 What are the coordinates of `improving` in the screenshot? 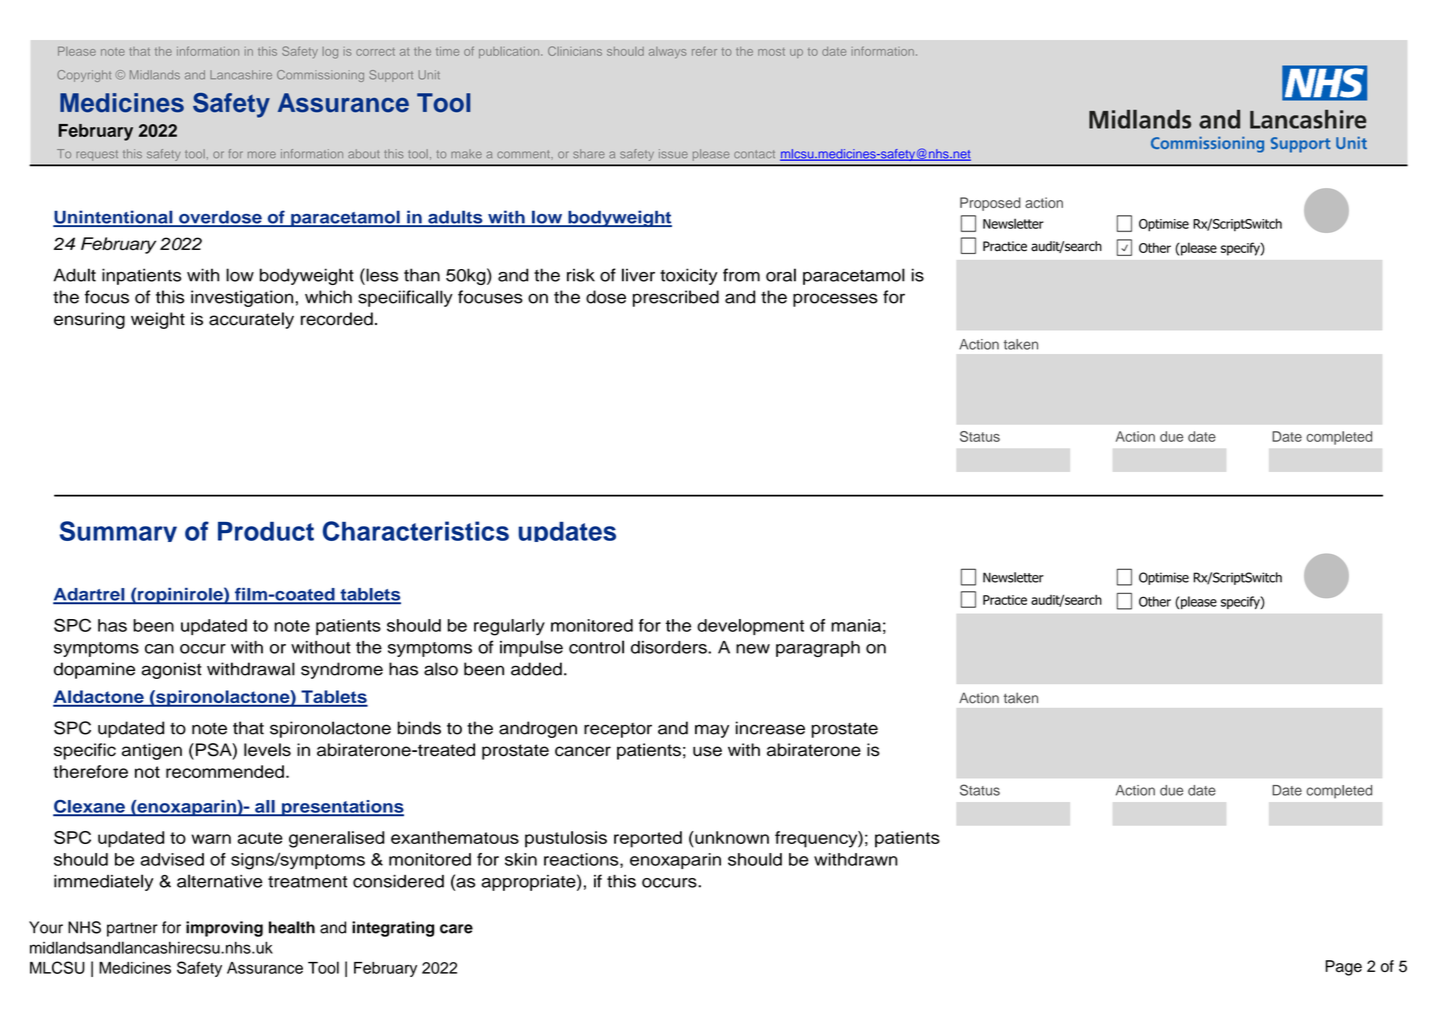 It's located at (224, 929).
